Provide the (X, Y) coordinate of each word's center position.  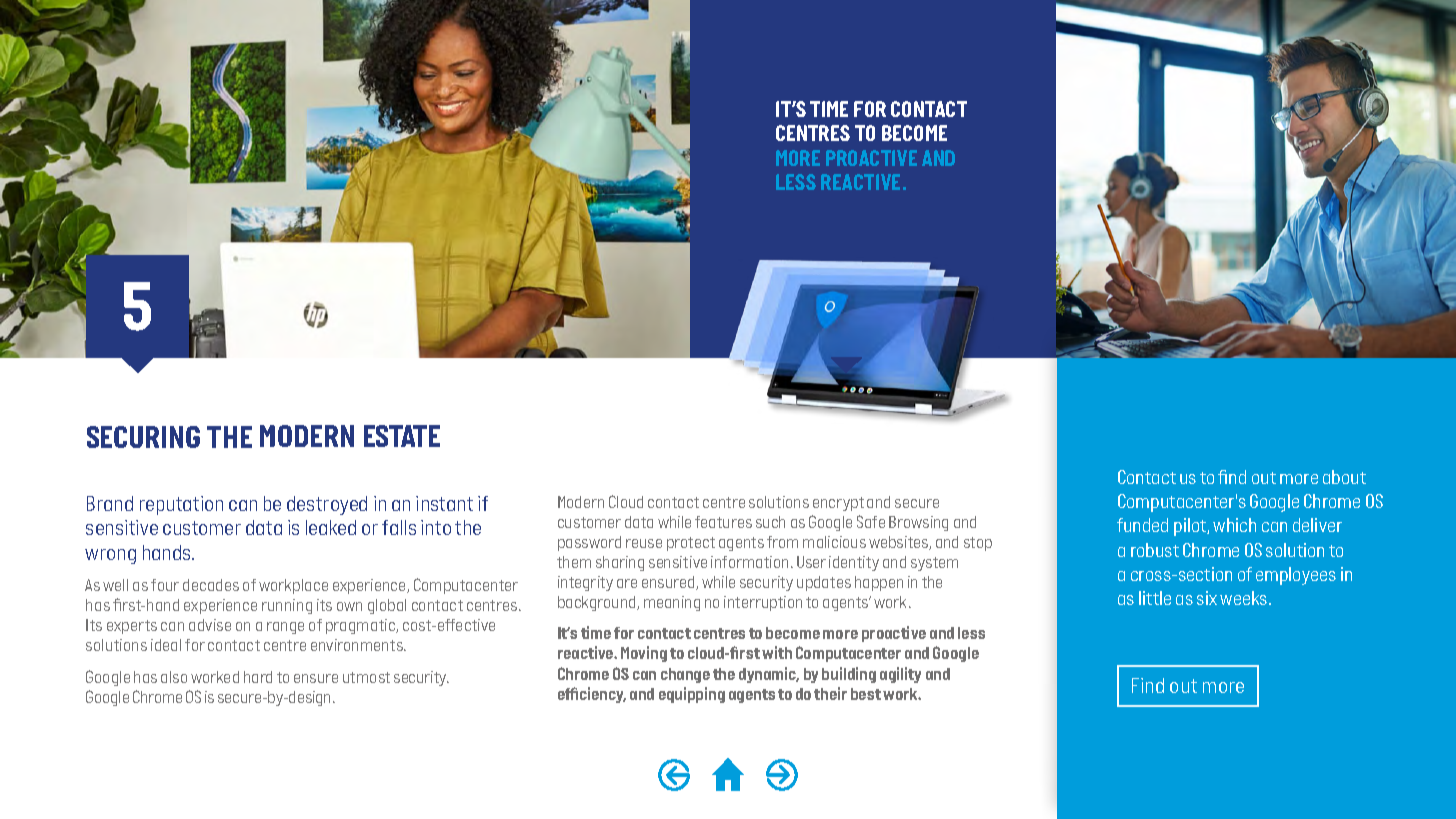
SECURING (143, 437)
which (1234, 525)
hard (258, 677)
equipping (692, 695)
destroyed (327, 505)
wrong (110, 556)
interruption (763, 603)
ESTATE (402, 436)
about (1344, 477)
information (749, 562)
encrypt (838, 504)
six (1207, 598)
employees (1296, 576)
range (285, 628)
